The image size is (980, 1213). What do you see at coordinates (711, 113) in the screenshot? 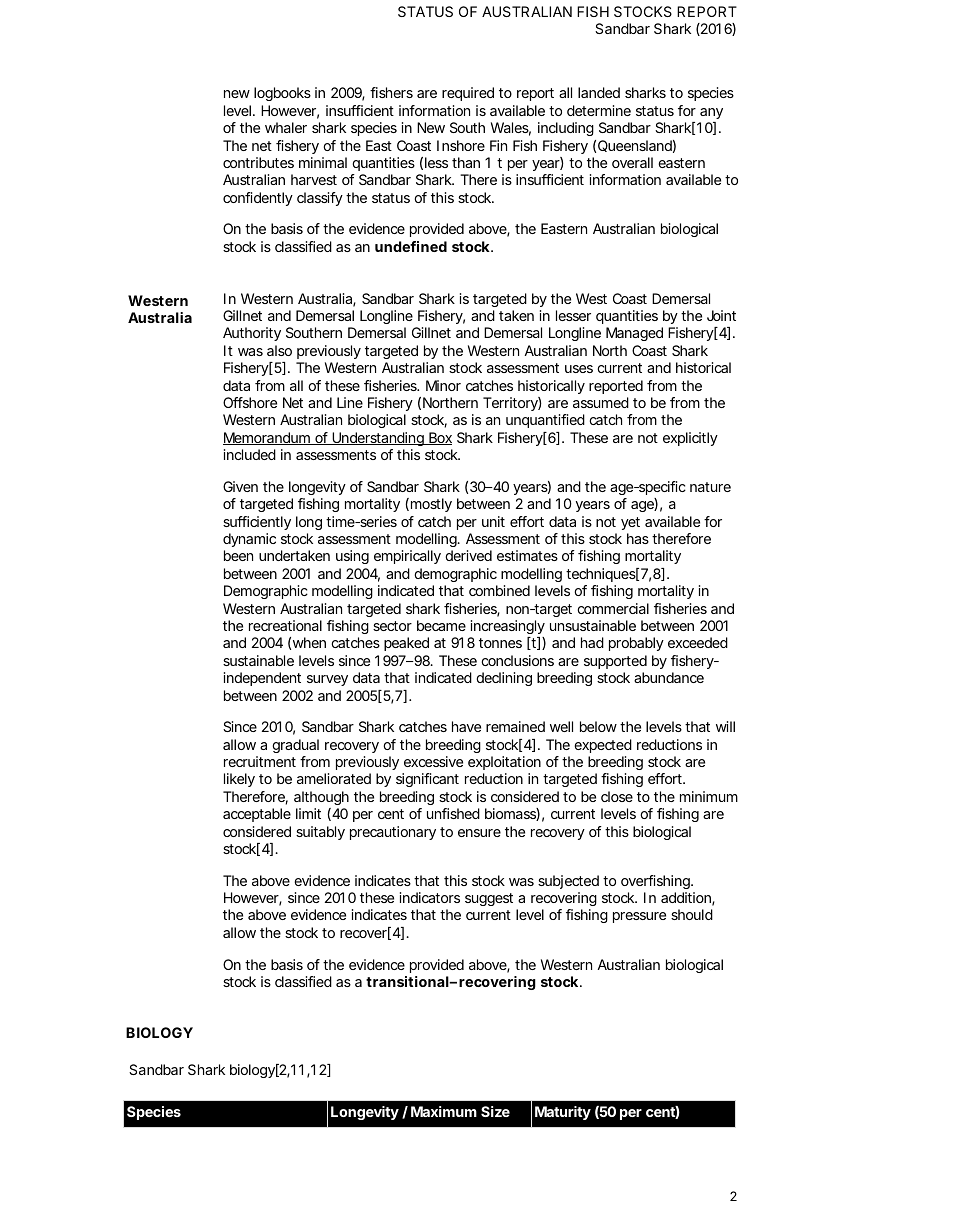
I see `any` at bounding box center [711, 113].
